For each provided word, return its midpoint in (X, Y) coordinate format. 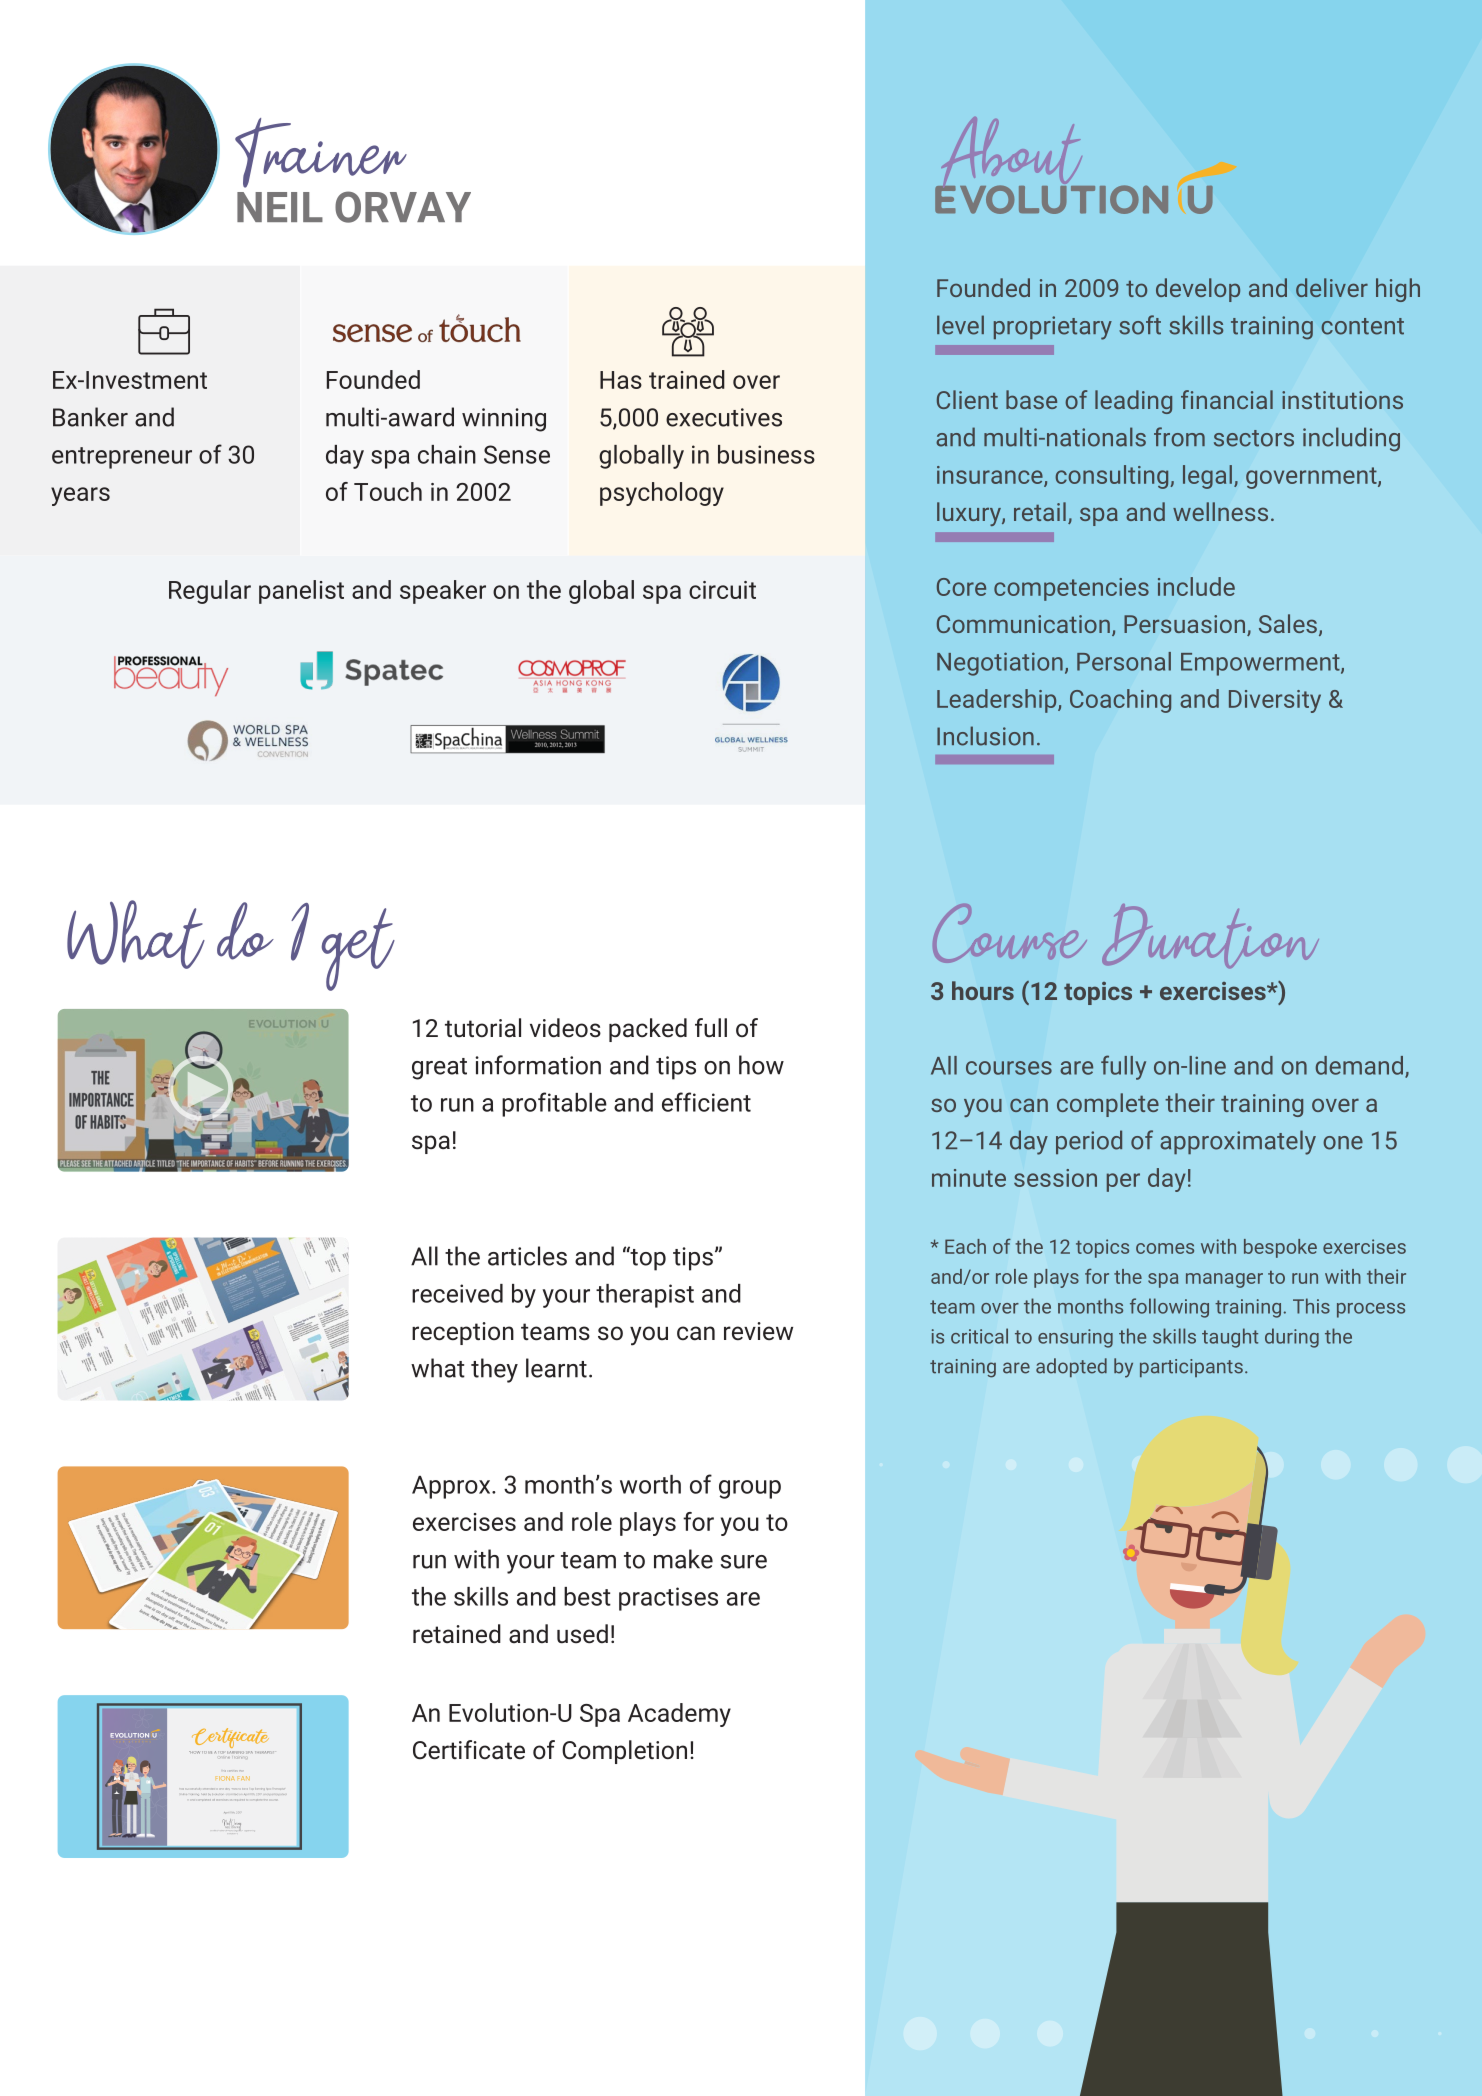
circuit (722, 590)
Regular (210, 592)
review (758, 1331)
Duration (1210, 936)
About (1011, 154)
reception (463, 1333)
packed (648, 1030)
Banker (90, 417)
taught (1230, 1338)
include (1196, 586)
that (240, 1770)
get (358, 949)
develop (1198, 290)
